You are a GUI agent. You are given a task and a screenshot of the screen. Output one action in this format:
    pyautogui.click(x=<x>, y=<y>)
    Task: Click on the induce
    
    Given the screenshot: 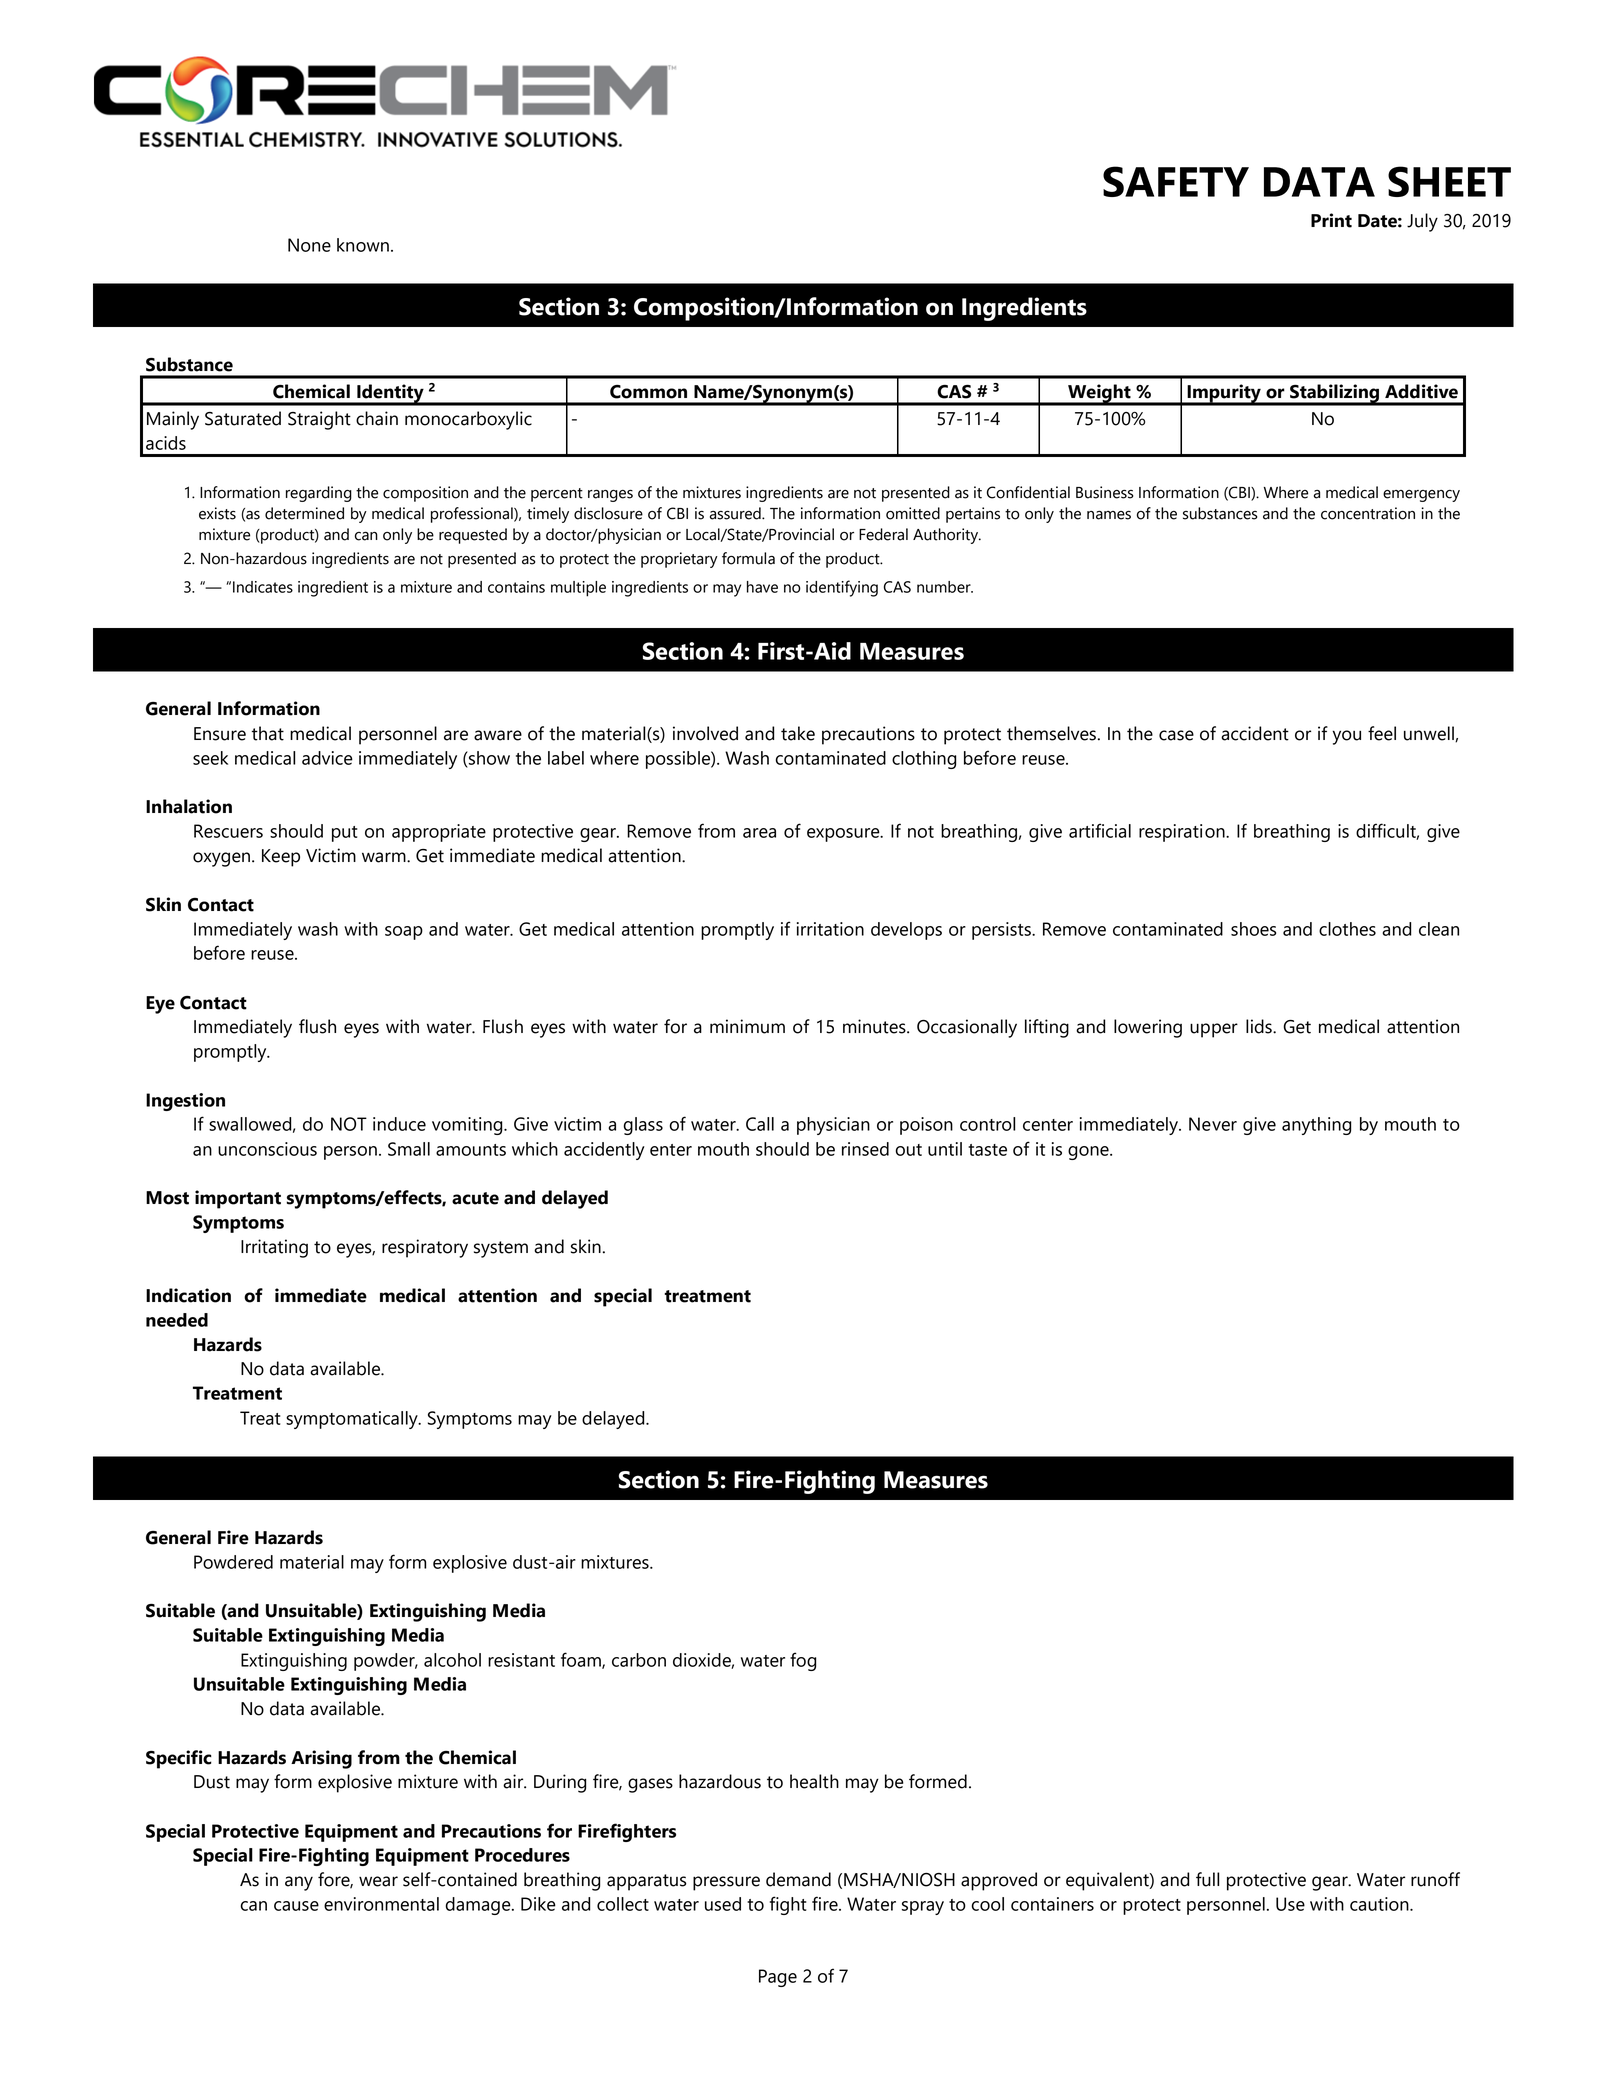 What is the action you would take?
    pyautogui.click(x=399, y=1124)
